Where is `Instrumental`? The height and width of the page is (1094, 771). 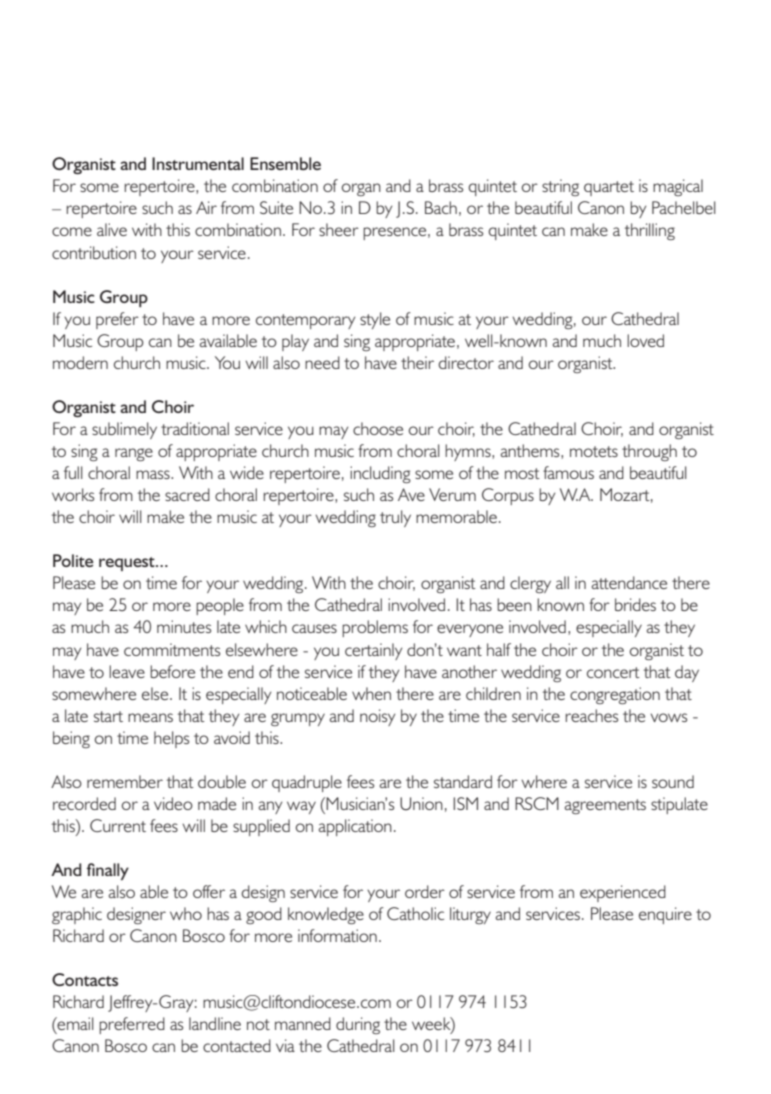 Instrumental is located at coordinates (198, 163).
